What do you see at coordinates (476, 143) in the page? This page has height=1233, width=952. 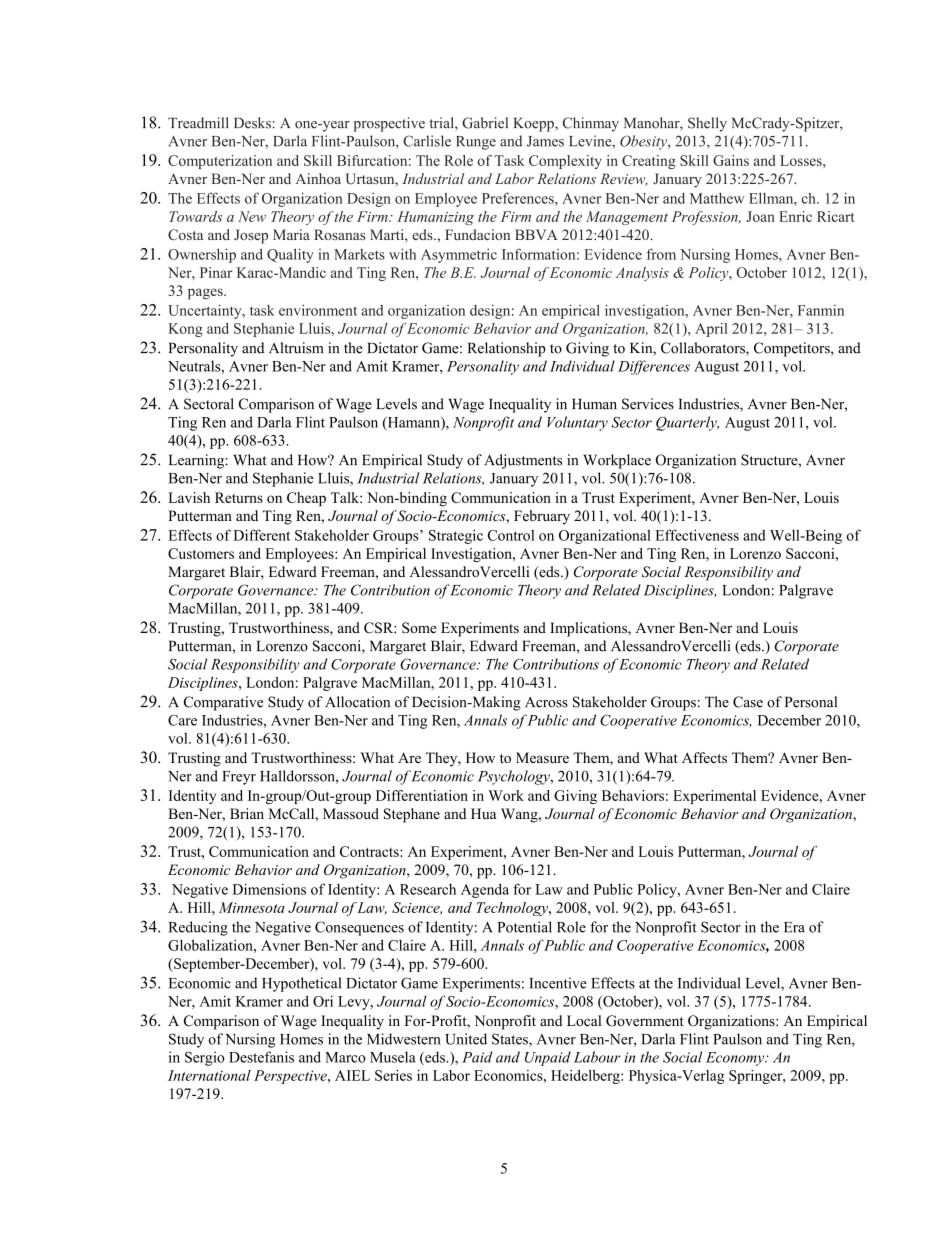 I see `Runge` at bounding box center [476, 143].
